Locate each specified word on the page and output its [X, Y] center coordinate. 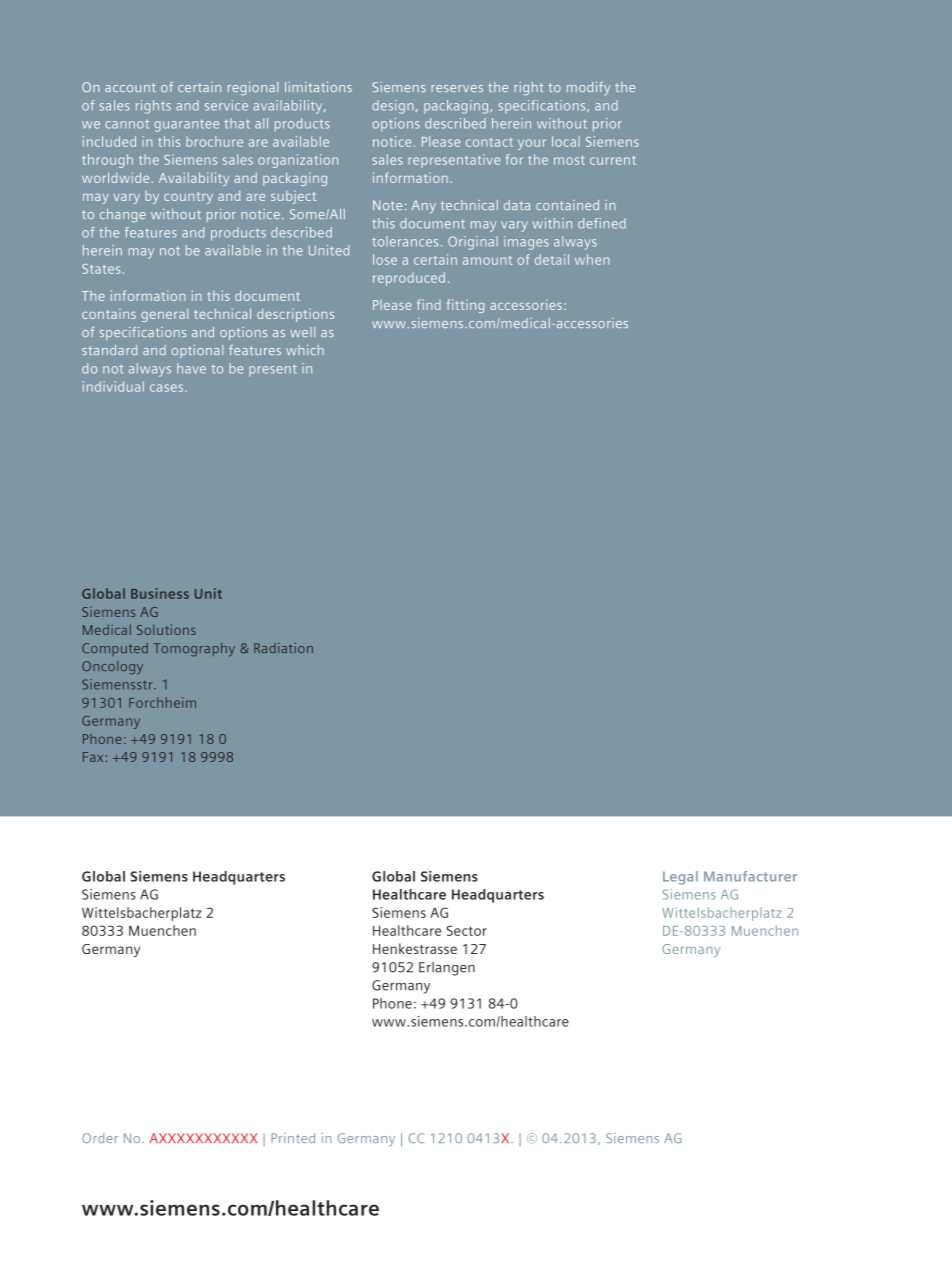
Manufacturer [750, 876]
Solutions [166, 629]
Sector [467, 930]
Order [100, 1138]
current [613, 160]
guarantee [186, 126]
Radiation [283, 648]
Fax [93, 757]
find [429, 304]
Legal [680, 878]
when [592, 259]
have [191, 368]
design [392, 107]
